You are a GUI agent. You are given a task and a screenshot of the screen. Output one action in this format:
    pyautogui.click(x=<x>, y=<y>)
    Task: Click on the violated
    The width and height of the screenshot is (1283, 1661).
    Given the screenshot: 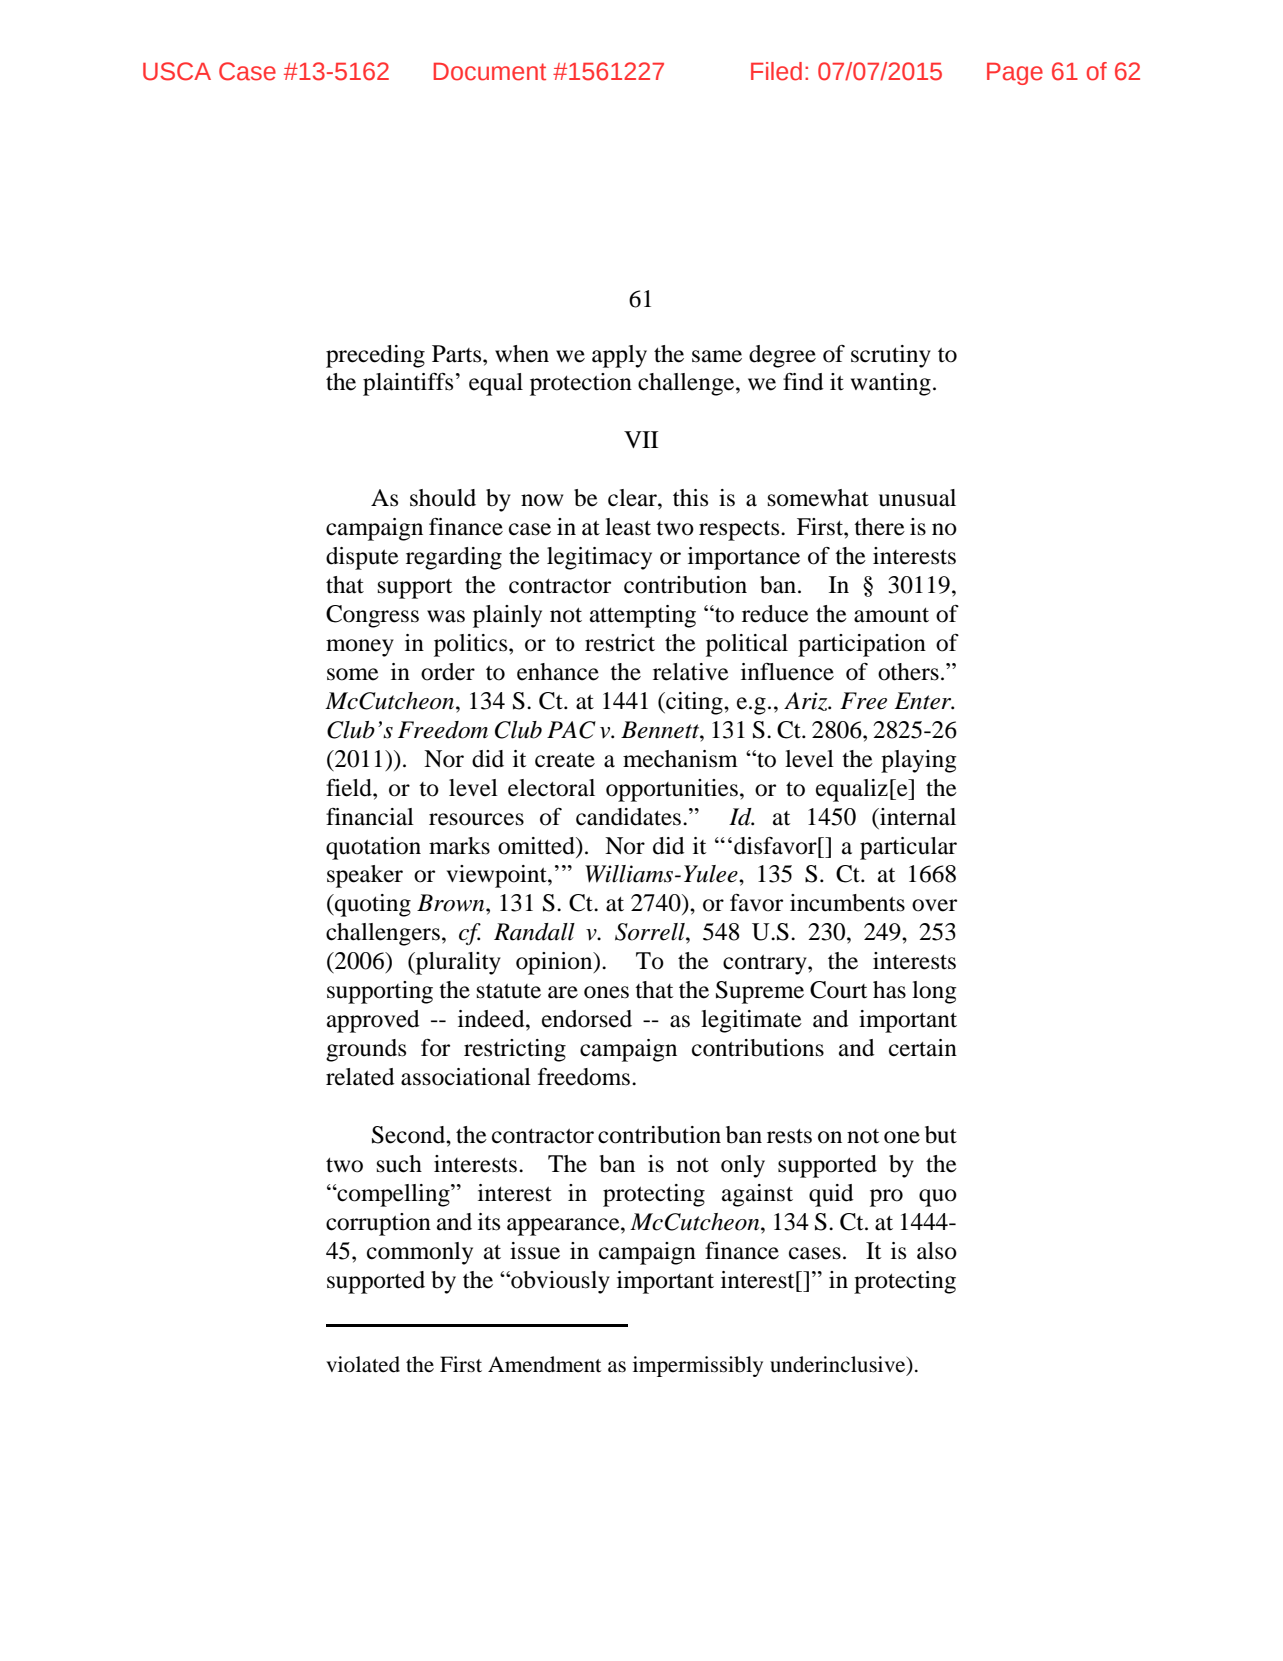 What is the action you would take?
    pyautogui.click(x=363, y=1364)
